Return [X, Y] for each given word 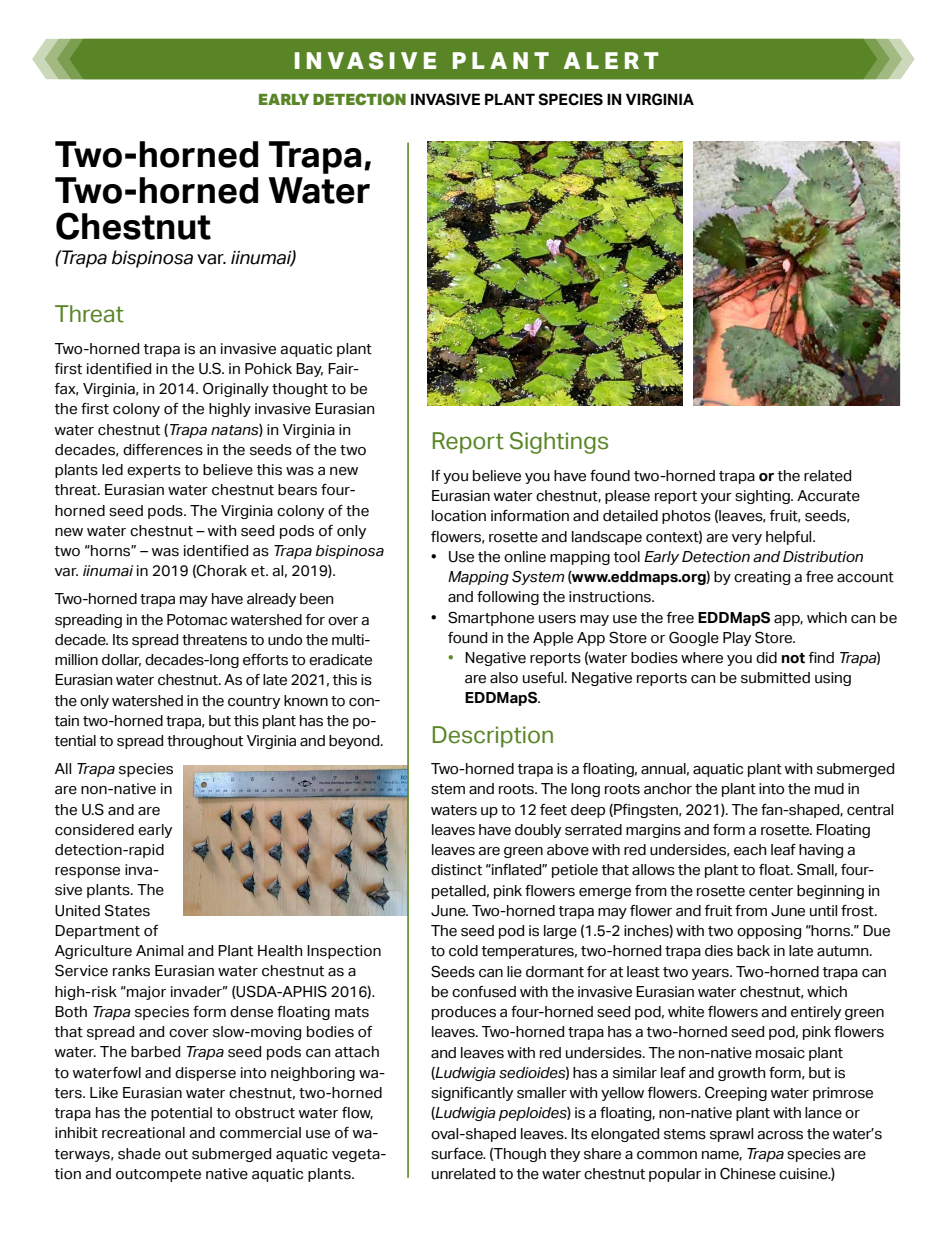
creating [762, 578]
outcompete [158, 1175]
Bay [309, 370]
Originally [236, 390]
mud [829, 789]
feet [553, 810]
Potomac [197, 620]
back [753, 951]
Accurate [828, 496]
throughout [205, 742]
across [780, 1135]
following [508, 598]
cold [463, 951]
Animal [159, 951]
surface [458, 1154]
